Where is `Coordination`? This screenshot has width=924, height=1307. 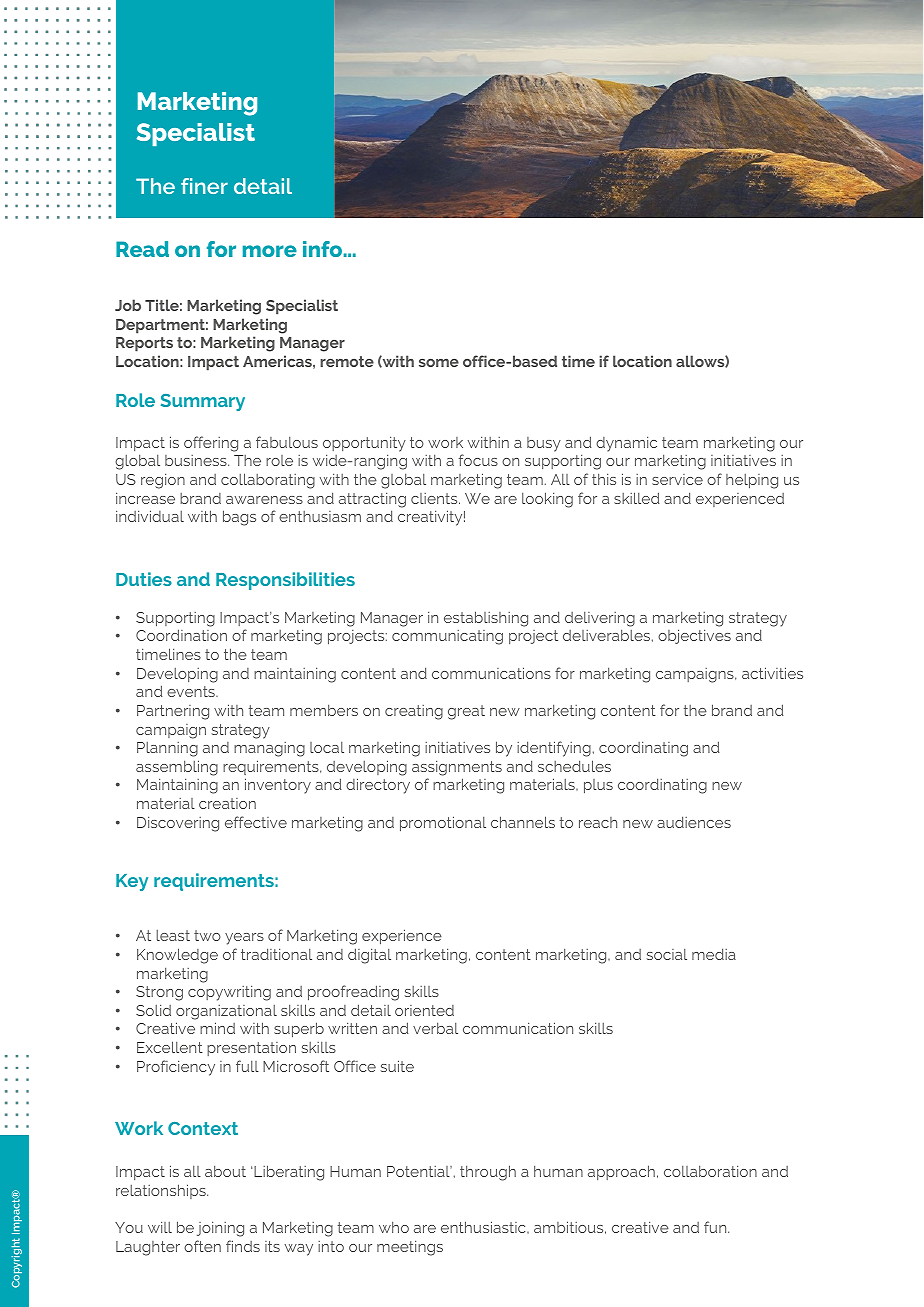 Coordination is located at coordinates (181, 635).
